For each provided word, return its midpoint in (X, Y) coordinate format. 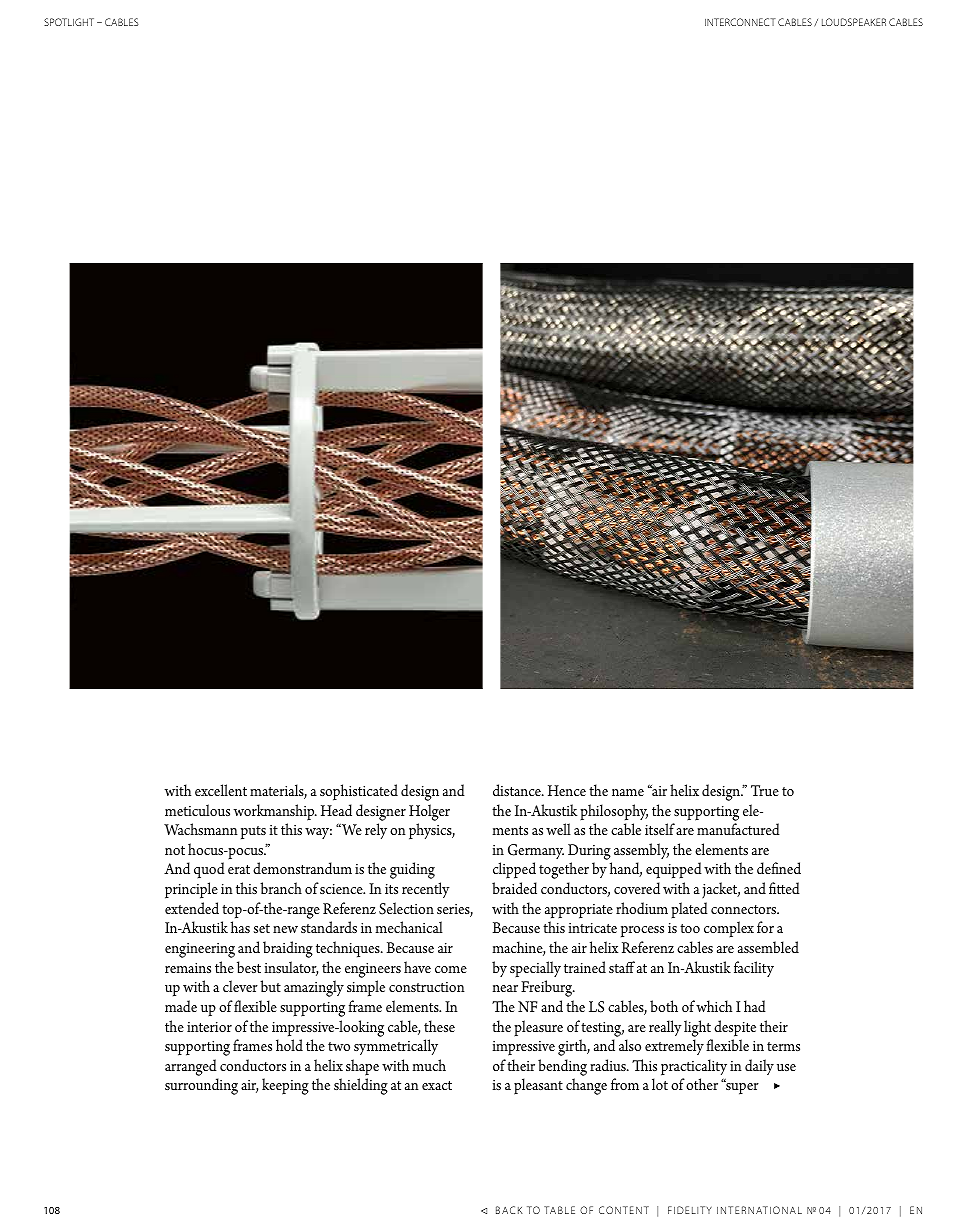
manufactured (738, 829)
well (558, 829)
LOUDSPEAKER (854, 22)
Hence (567, 790)
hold (289, 1045)
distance (518, 790)
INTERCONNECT (740, 22)
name (628, 792)
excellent (221, 790)
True (765, 790)
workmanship (275, 812)
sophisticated (359, 792)
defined (779, 868)
